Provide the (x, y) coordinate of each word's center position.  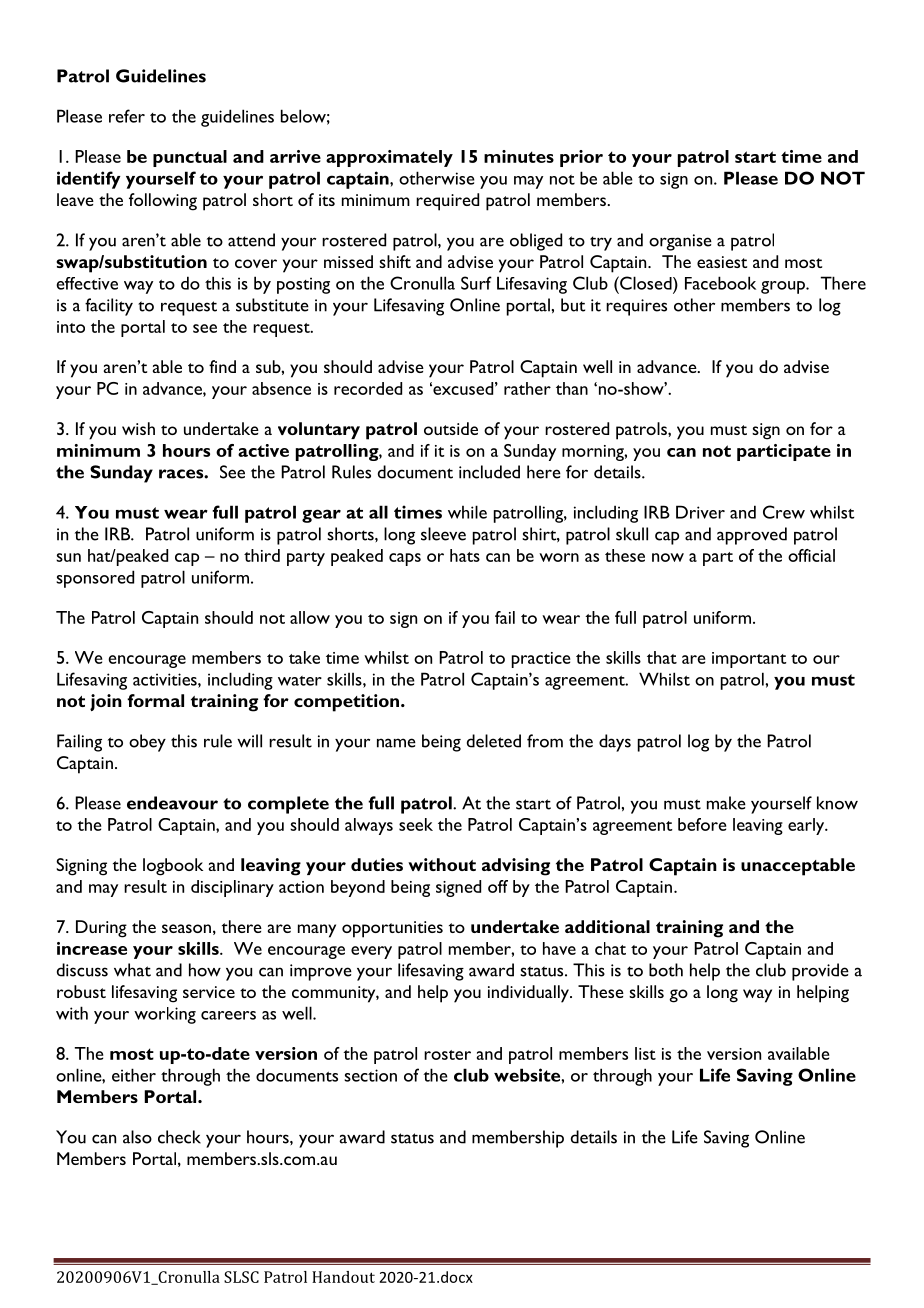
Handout (343, 1277)
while (467, 512)
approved (752, 536)
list (645, 1053)
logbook (173, 867)
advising (516, 867)
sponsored (95, 579)
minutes (519, 156)
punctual (190, 158)
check (179, 1137)
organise (680, 242)
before (702, 824)
